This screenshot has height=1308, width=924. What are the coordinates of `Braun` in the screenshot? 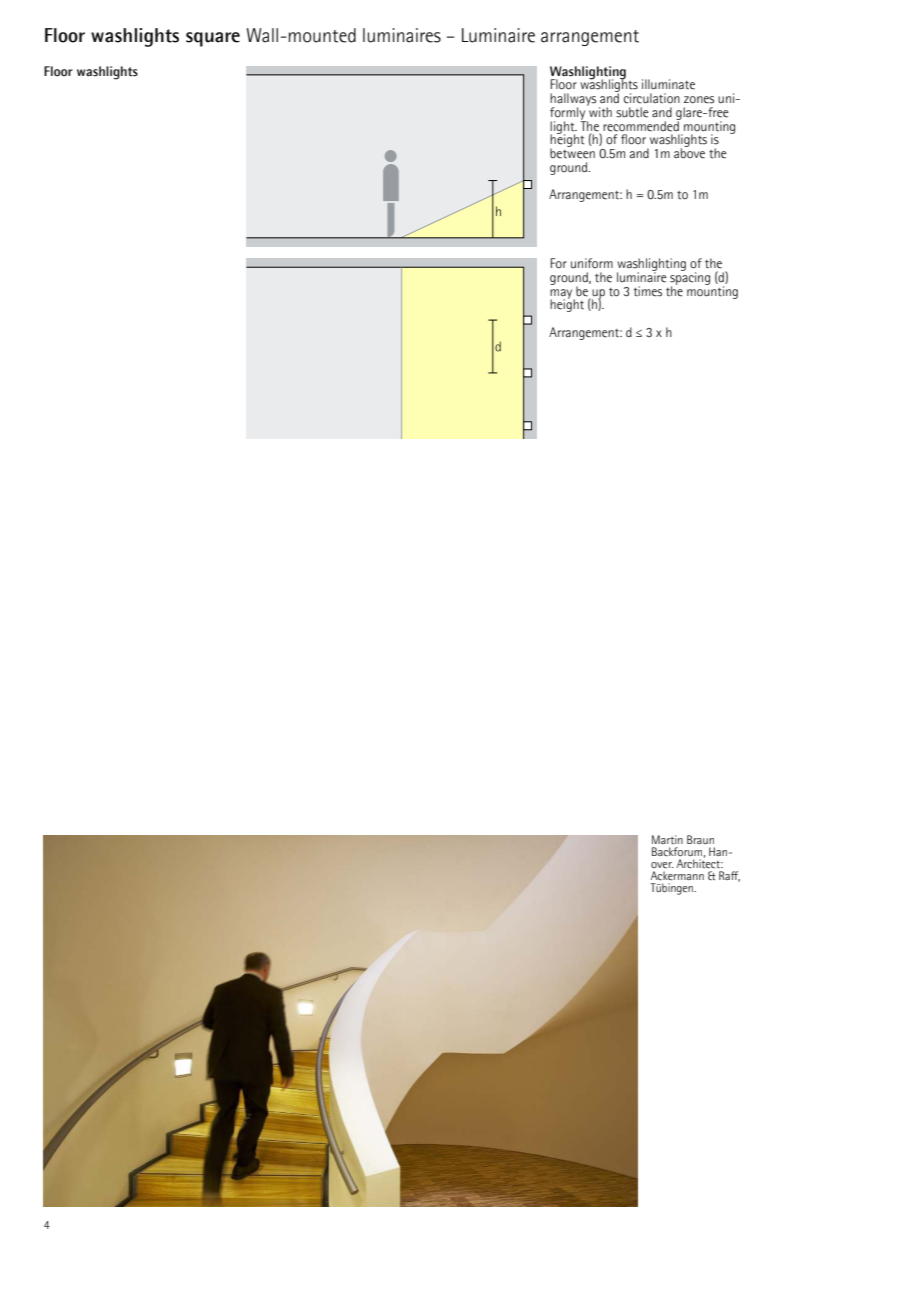 It's located at (700, 839).
